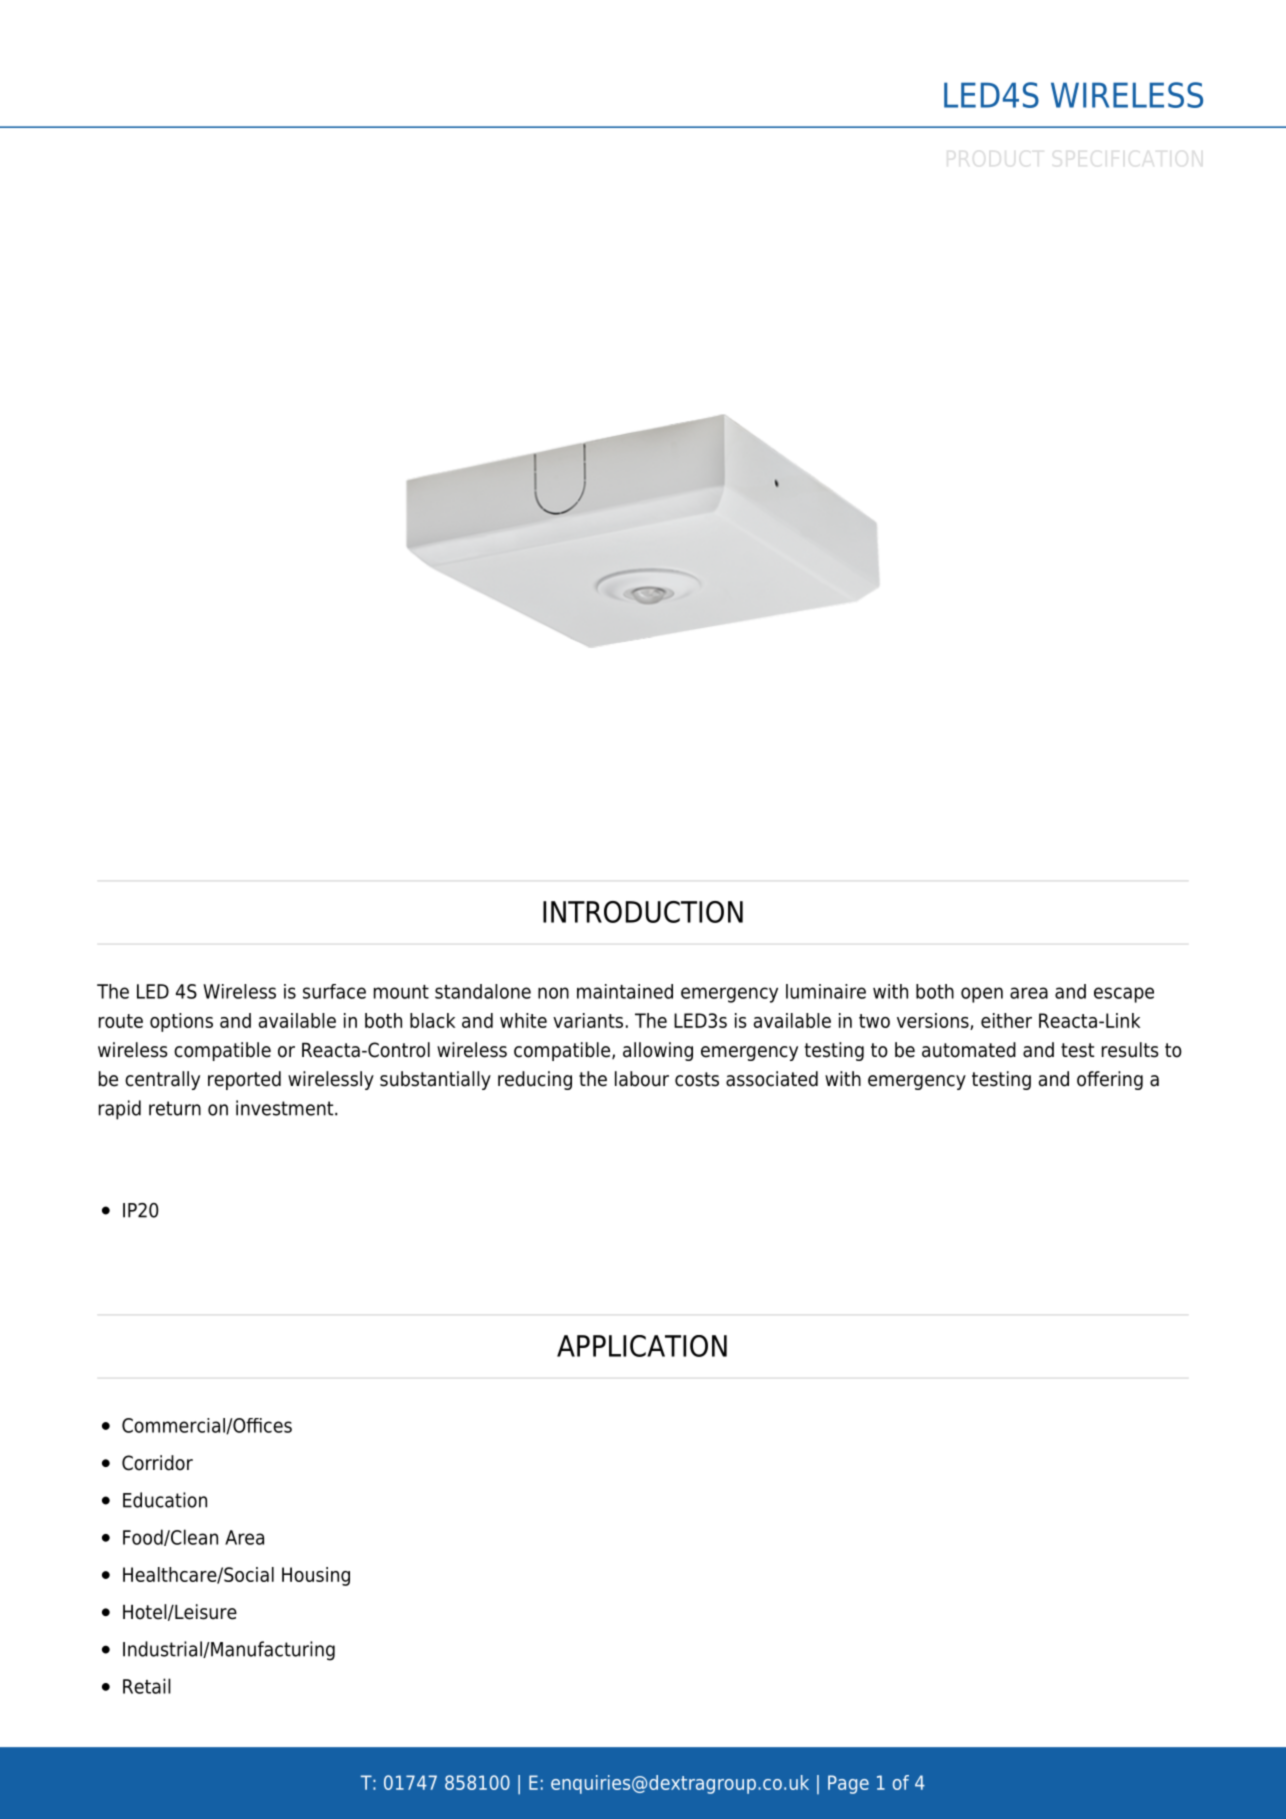 The height and width of the image is (1819, 1286). Describe the element at coordinates (120, 1110) in the image. I see `rapid` at that location.
